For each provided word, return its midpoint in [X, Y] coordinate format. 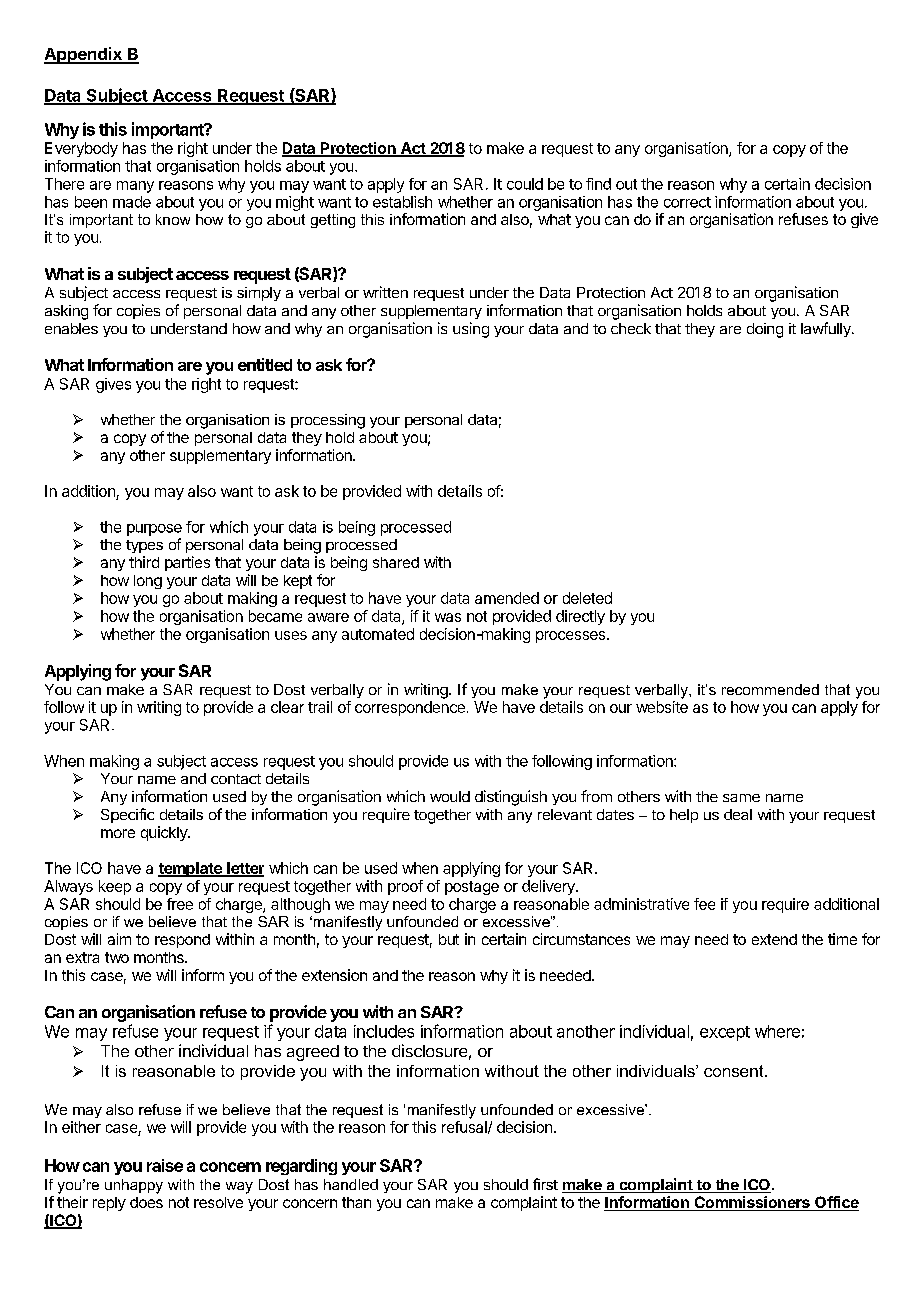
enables [71, 328]
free [180, 904]
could [525, 184]
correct [687, 202]
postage [472, 888]
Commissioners [752, 1203]
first [545, 1184]
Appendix [84, 55]
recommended [770, 689]
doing [765, 330]
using [471, 330]
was [448, 617]
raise [165, 1165]
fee [704, 904]
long [148, 582]
